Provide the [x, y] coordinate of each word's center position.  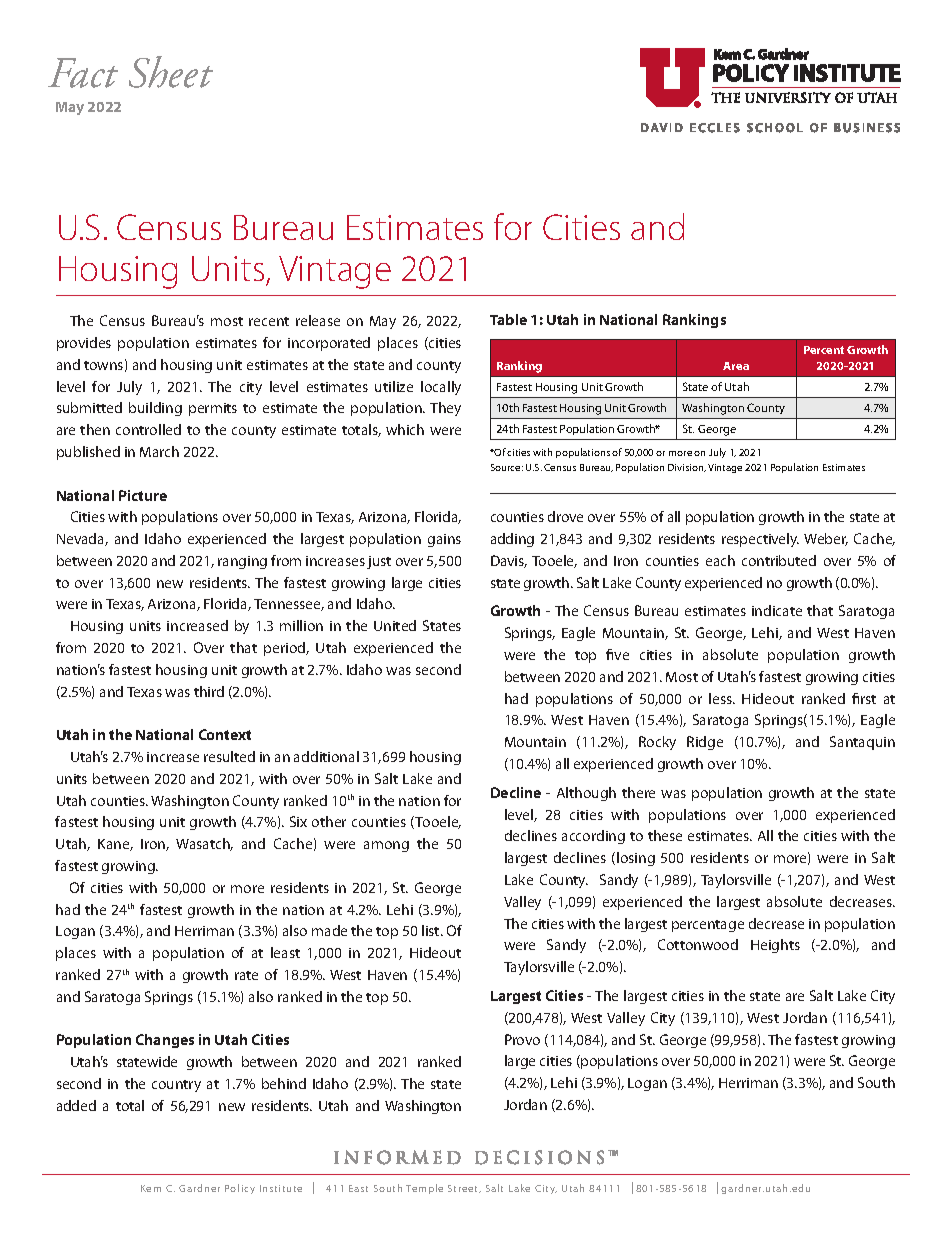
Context [225, 734]
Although [586, 794]
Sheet [171, 72]
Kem [151, 1188]
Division [687, 468]
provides [84, 344]
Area [736, 366]
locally [441, 388]
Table [508, 319]
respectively [760, 540]
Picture [143, 495]
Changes [165, 1041]
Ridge [705, 743]
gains [444, 540]
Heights [775, 946]
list [432, 930]
